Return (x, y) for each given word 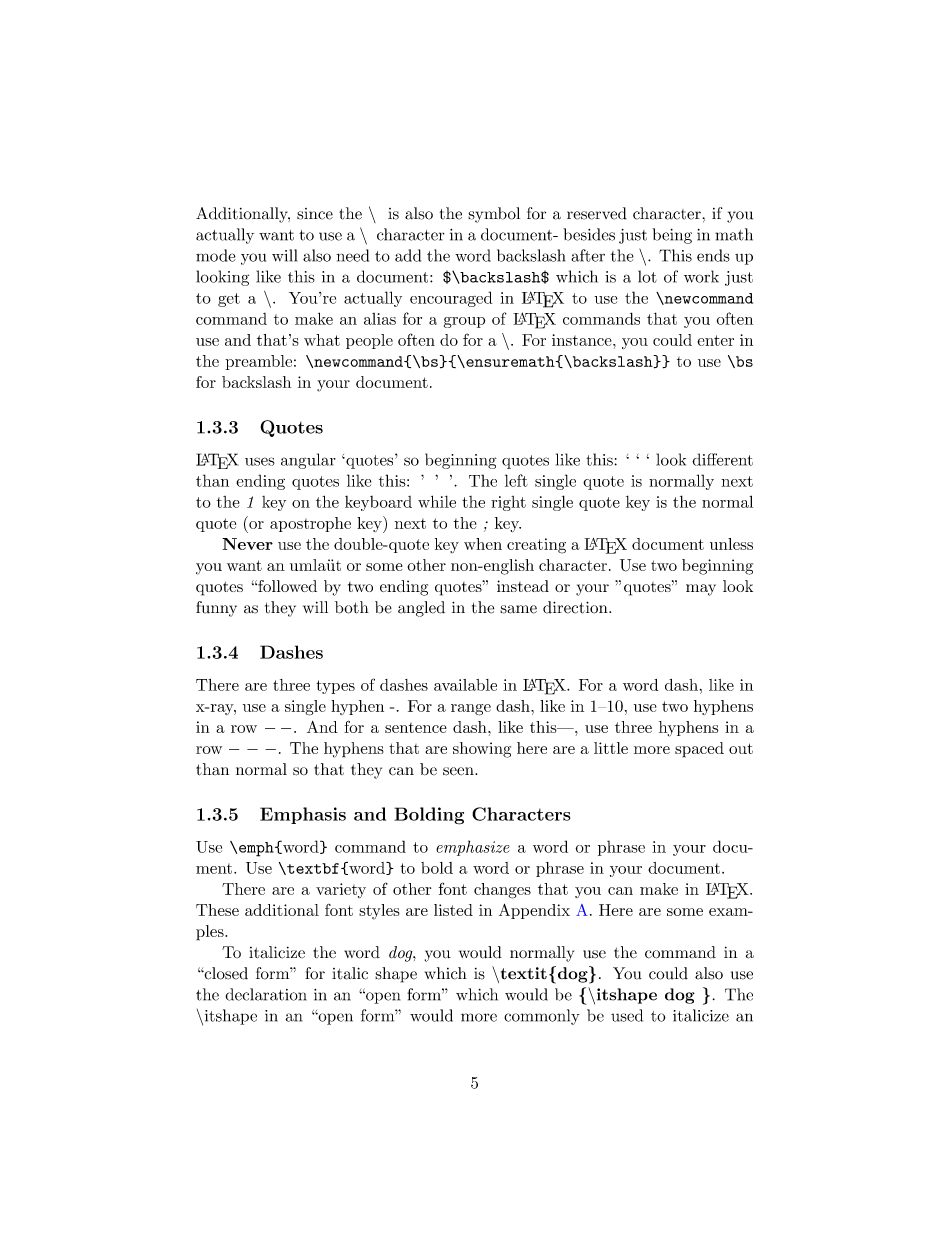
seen (459, 771)
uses (260, 461)
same (518, 609)
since (315, 214)
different (722, 459)
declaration (266, 994)
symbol (494, 215)
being (672, 236)
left (516, 480)
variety (341, 890)
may (701, 590)
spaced (699, 750)
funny (216, 609)
